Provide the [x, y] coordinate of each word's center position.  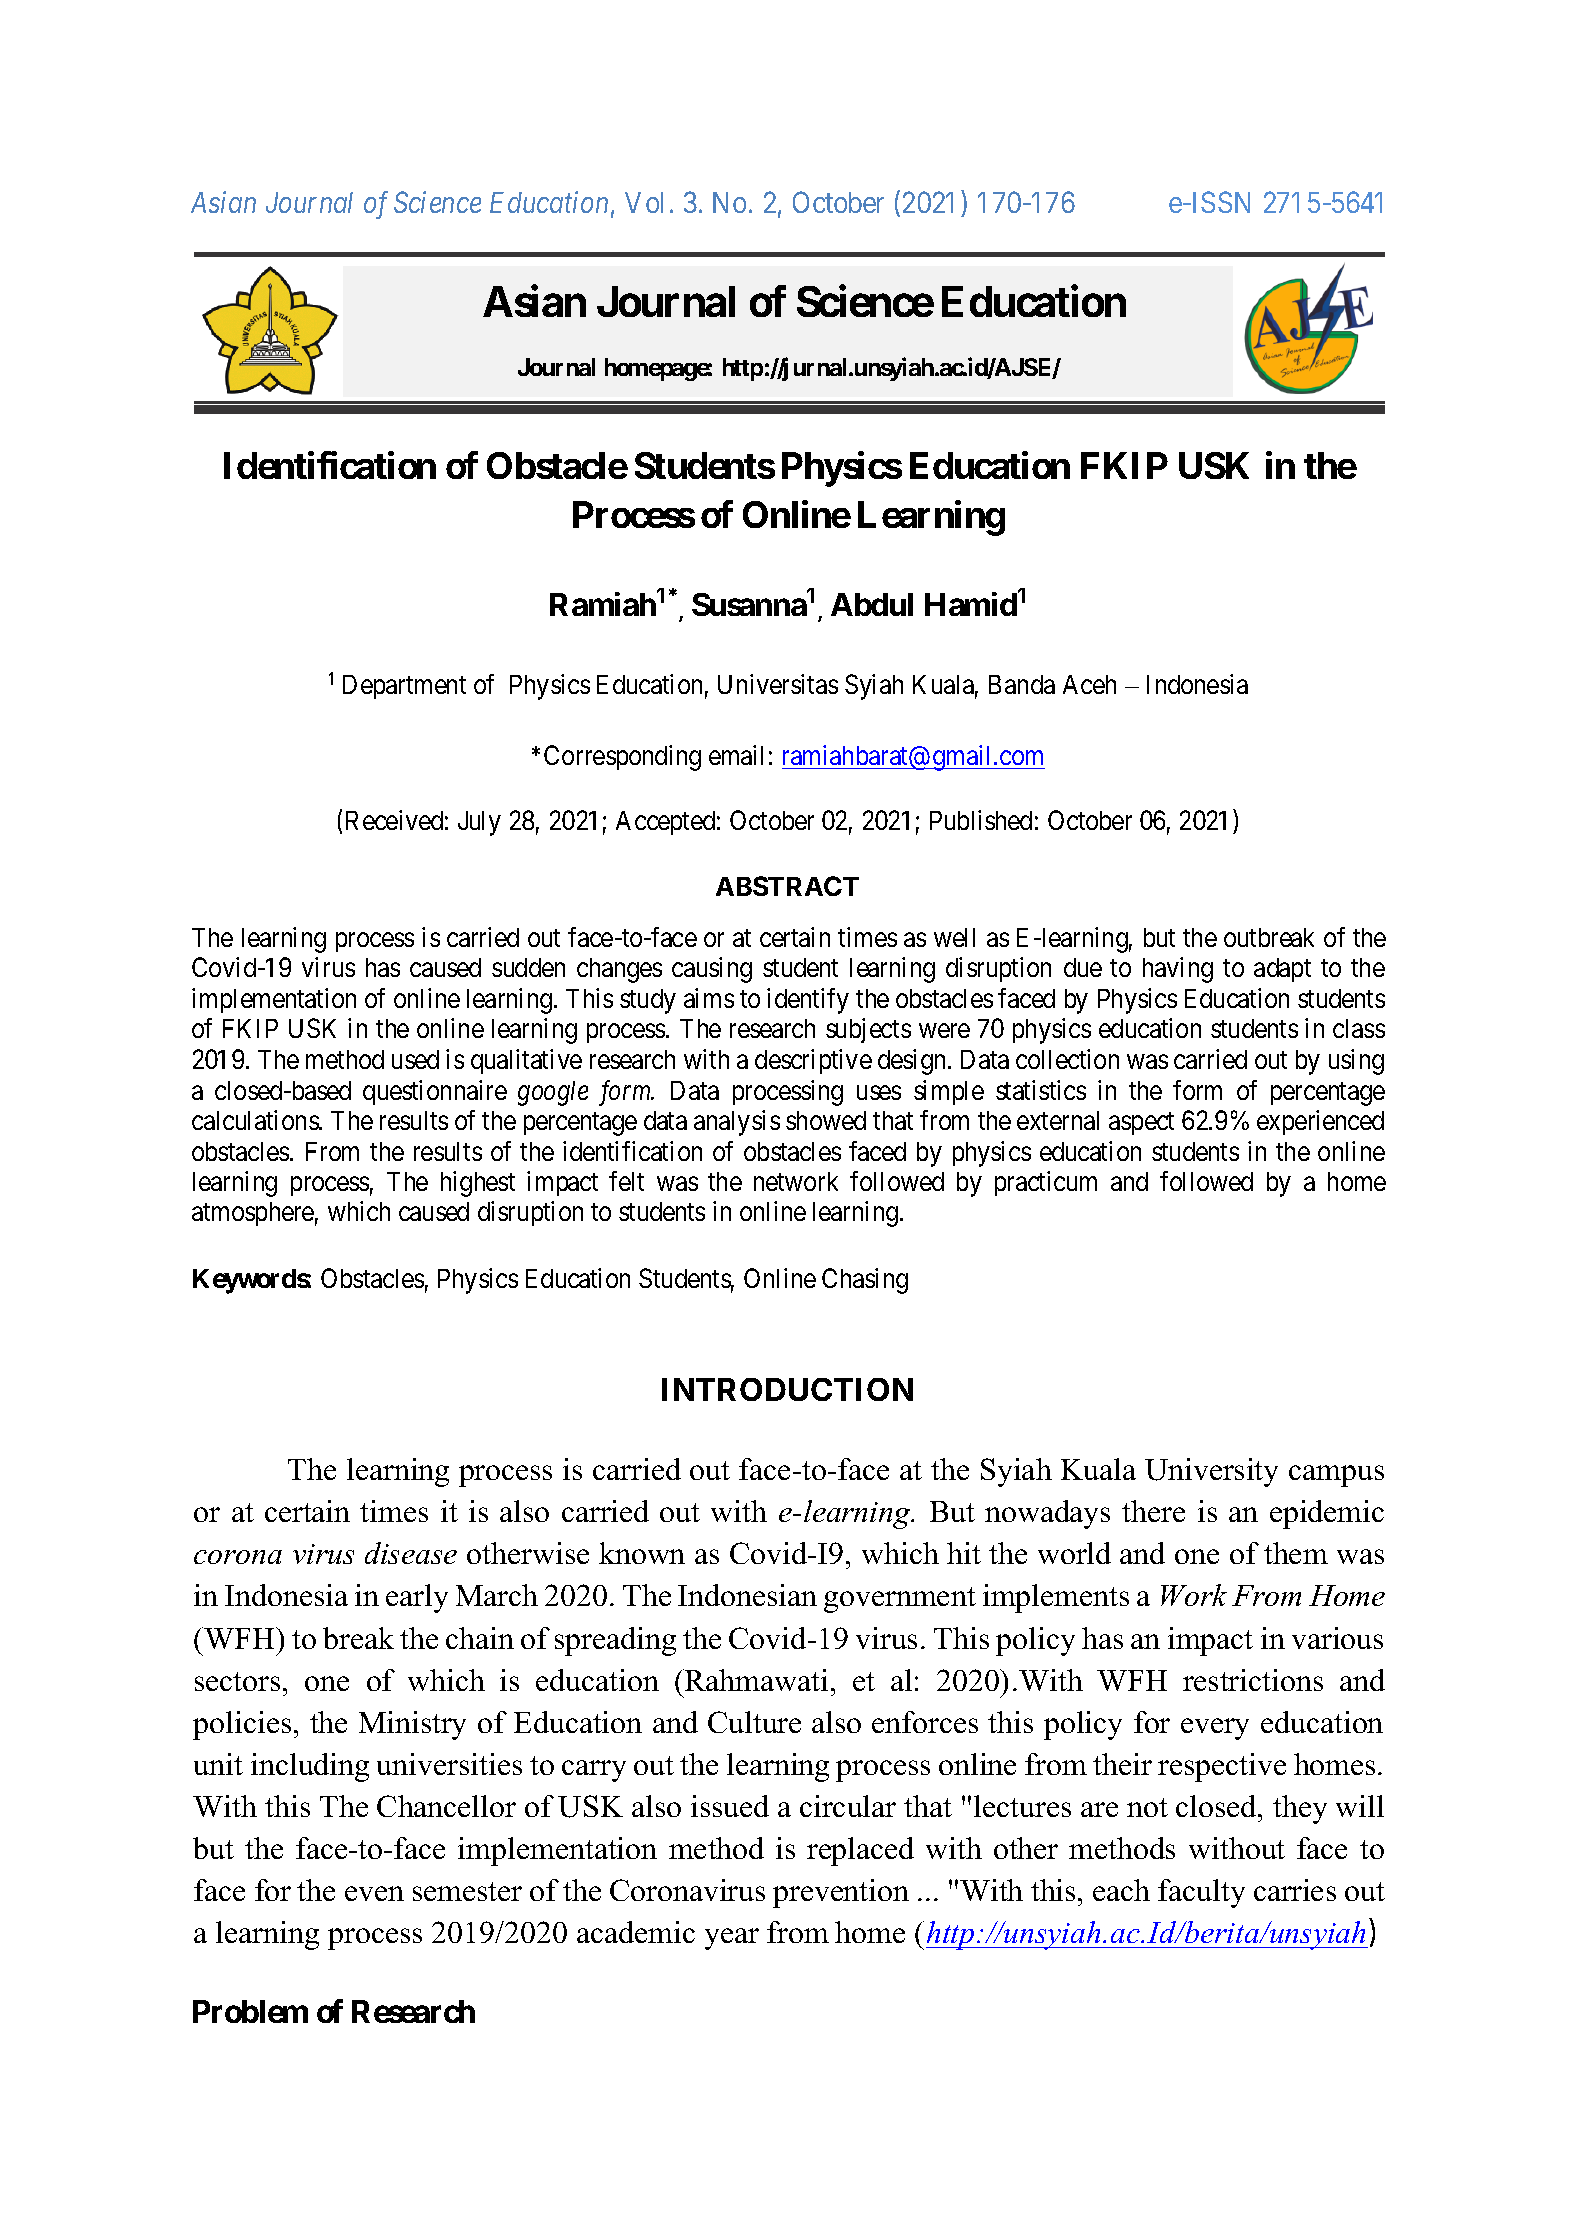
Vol [644, 202]
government [900, 1600]
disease [411, 1553]
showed [826, 1120]
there [1153, 1511]
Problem [250, 2011]
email [736, 755]
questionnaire [435, 1092]
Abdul [872, 604]
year [732, 1939]
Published [981, 820]
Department [404, 687]
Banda [1022, 684]
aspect [1141, 1124]
